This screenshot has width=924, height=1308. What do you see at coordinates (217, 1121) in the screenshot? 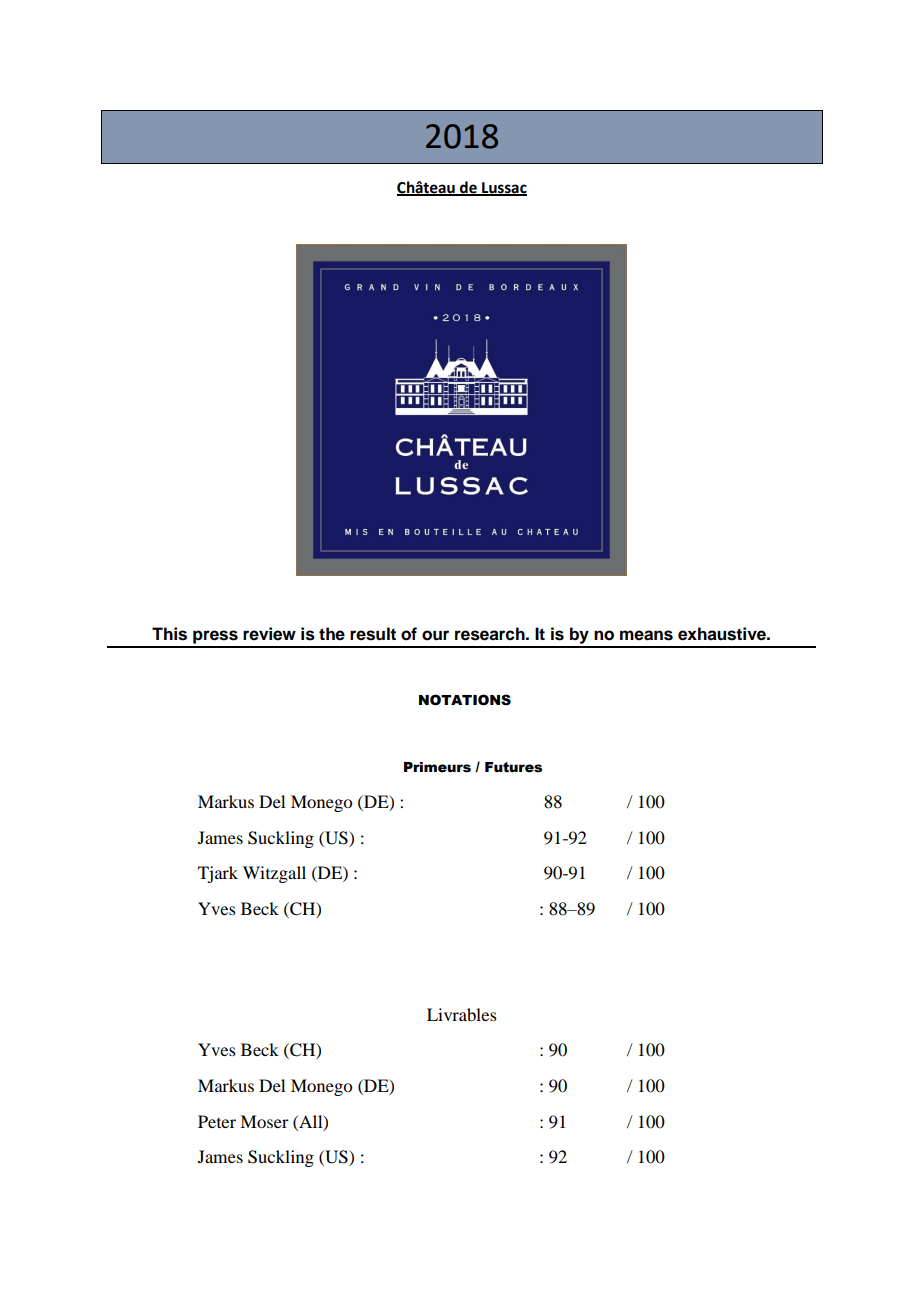
I see `Peter` at bounding box center [217, 1121].
